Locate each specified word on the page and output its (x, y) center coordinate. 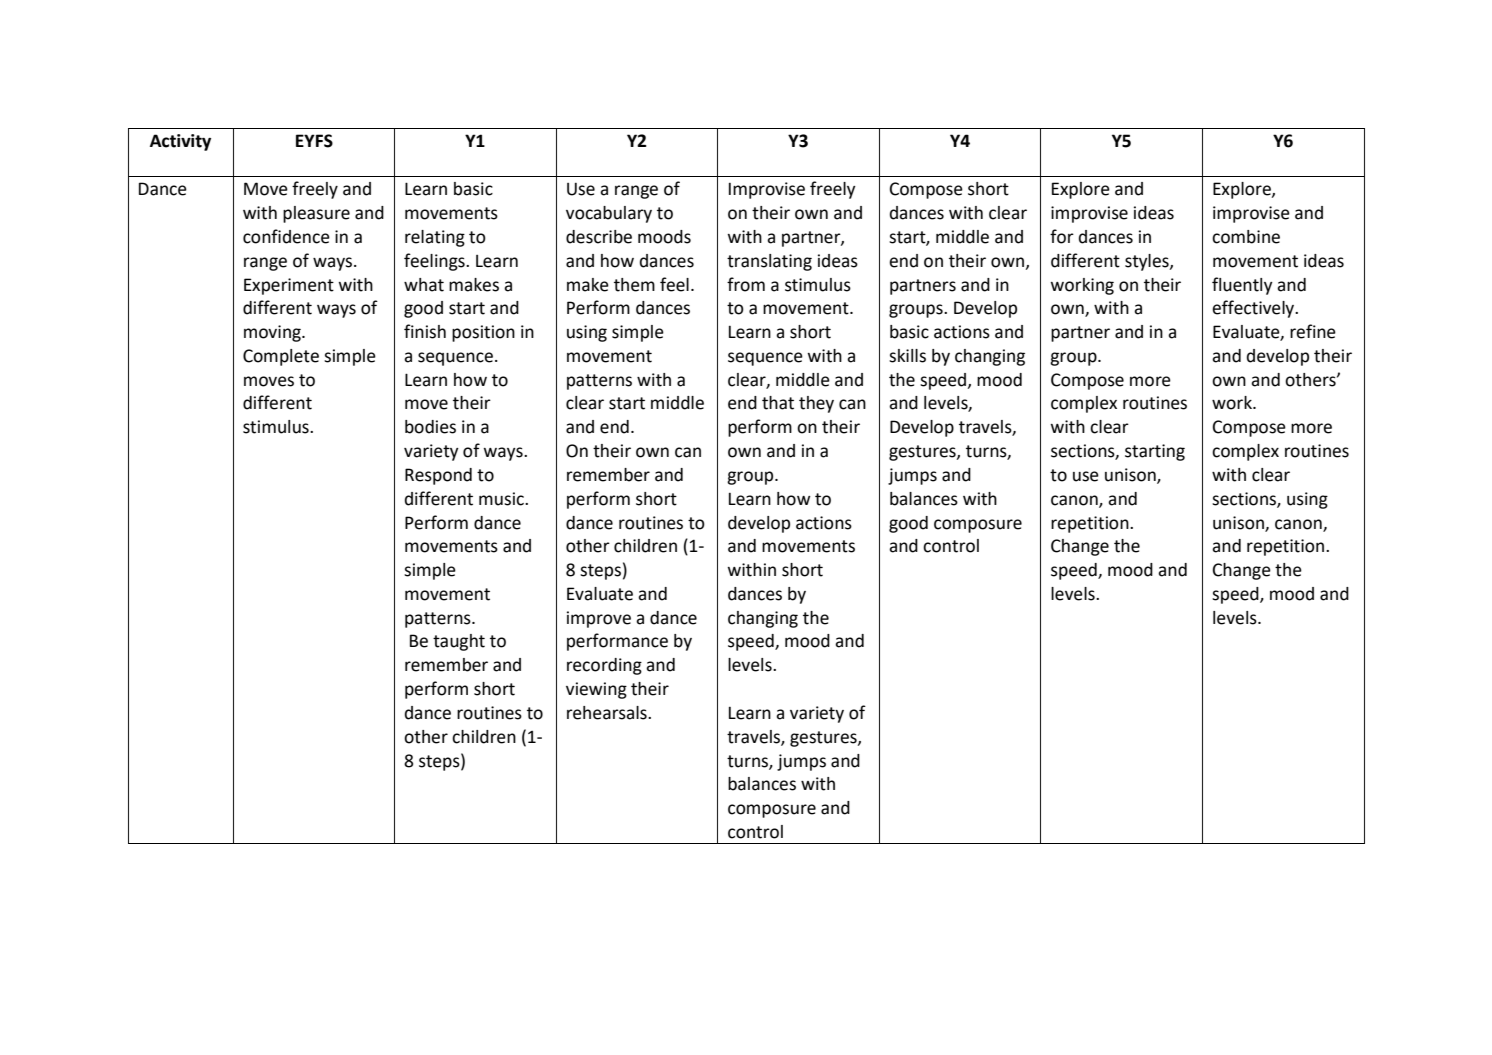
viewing (596, 690)
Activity (180, 142)
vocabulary (609, 214)
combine (1246, 237)
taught (459, 642)
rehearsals (608, 713)
